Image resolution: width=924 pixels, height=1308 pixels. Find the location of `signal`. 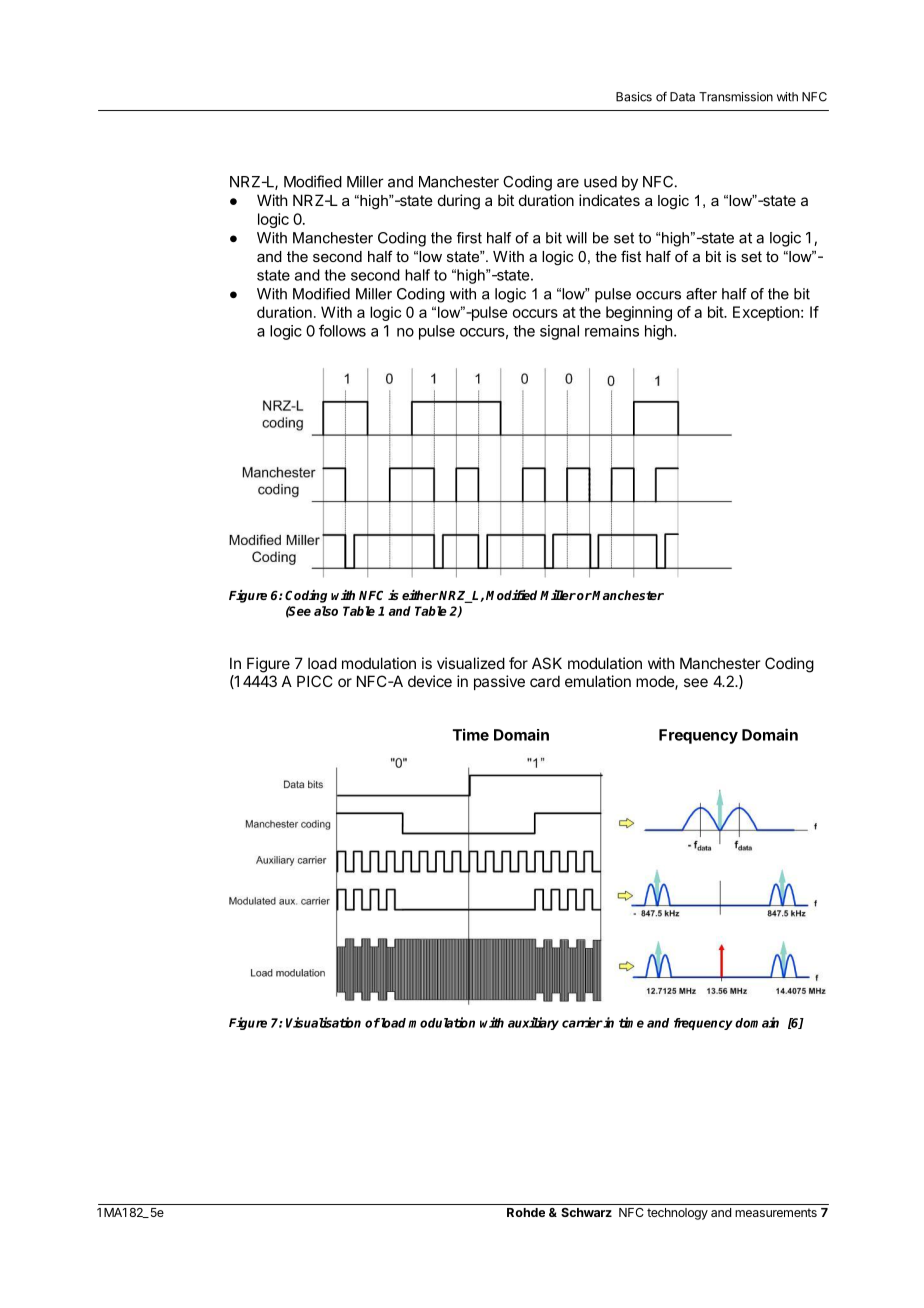

signal is located at coordinates (559, 332).
